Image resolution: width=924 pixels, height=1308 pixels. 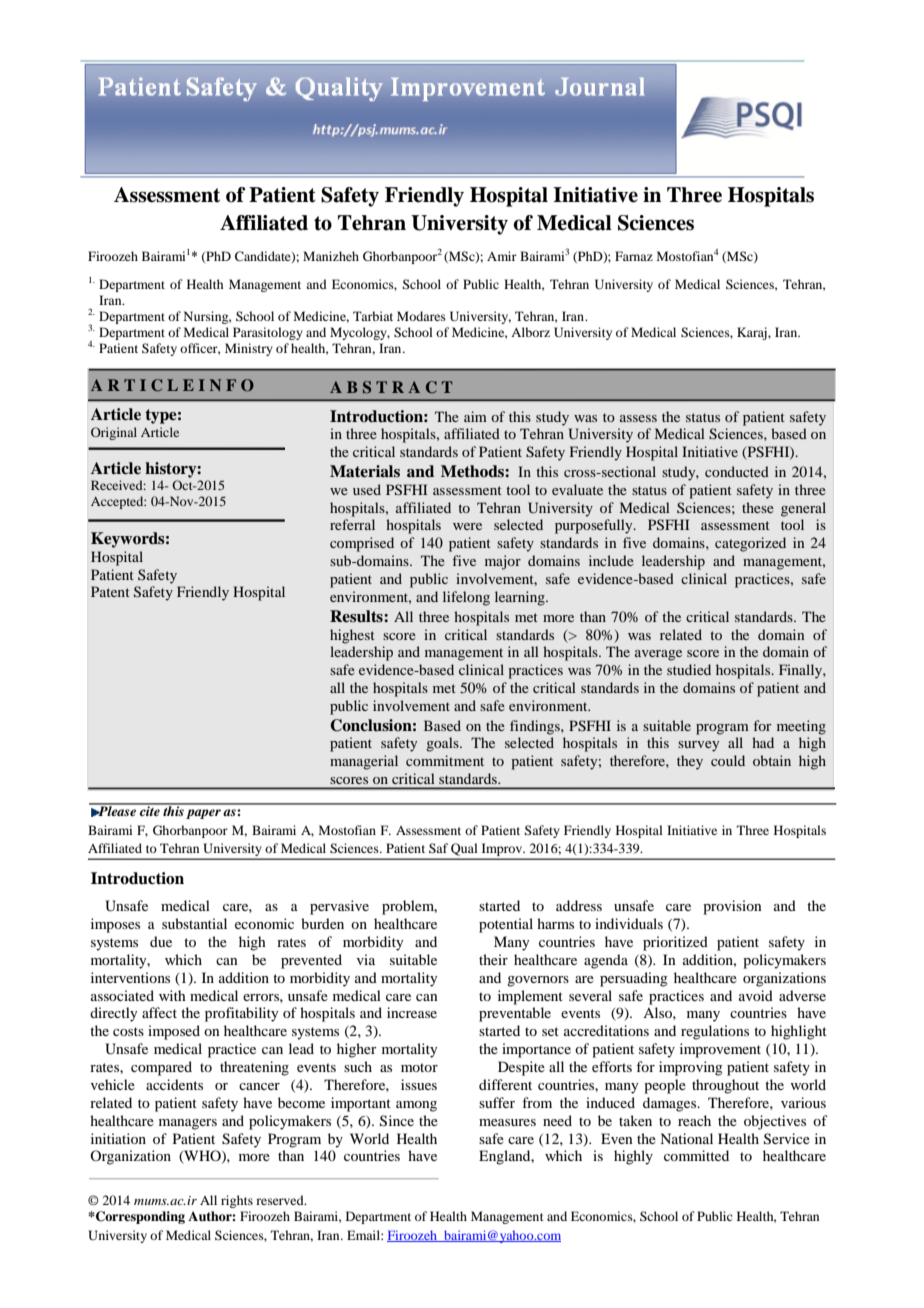 What do you see at coordinates (502, 256) in the image?
I see `Amir` at bounding box center [502, 256].
